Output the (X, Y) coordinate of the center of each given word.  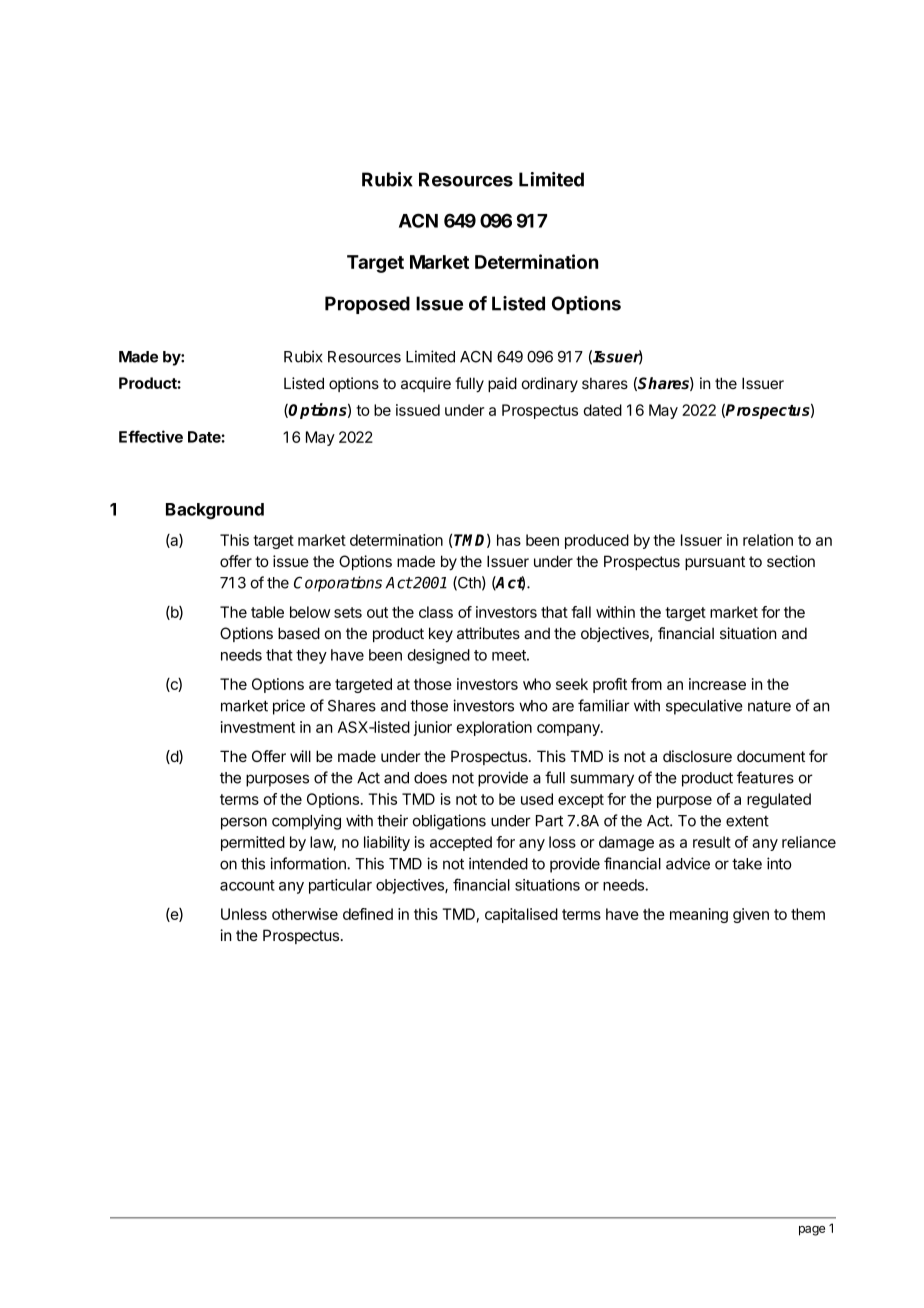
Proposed (367, 305)
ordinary (550, 385)
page (812, 1231)
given (751, 915)
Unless (244, 914)
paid (502, 384)
